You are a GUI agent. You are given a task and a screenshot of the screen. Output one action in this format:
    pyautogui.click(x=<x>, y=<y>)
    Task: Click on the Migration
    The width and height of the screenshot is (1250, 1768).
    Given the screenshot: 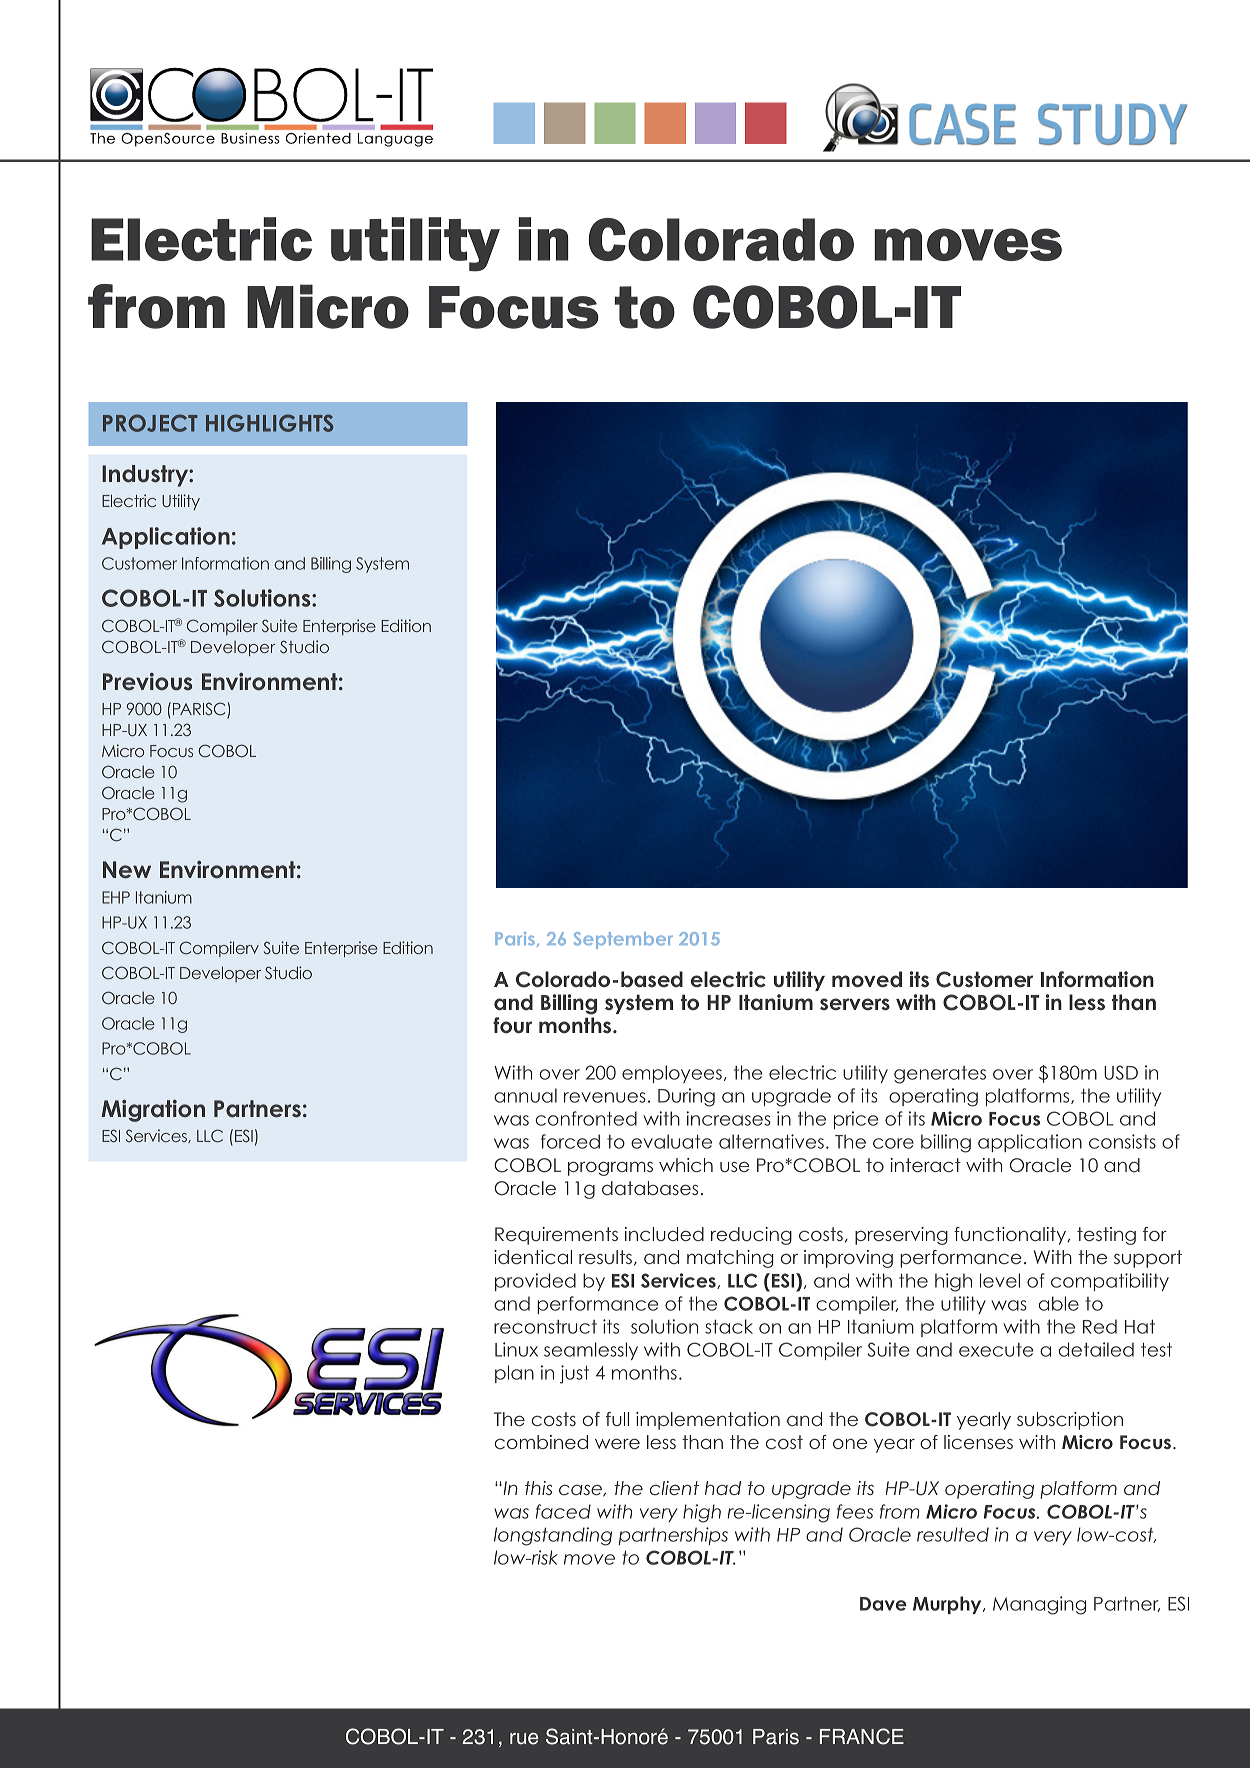 What is the action you would take?
    pyautogui.click(x=153, y=1111)
